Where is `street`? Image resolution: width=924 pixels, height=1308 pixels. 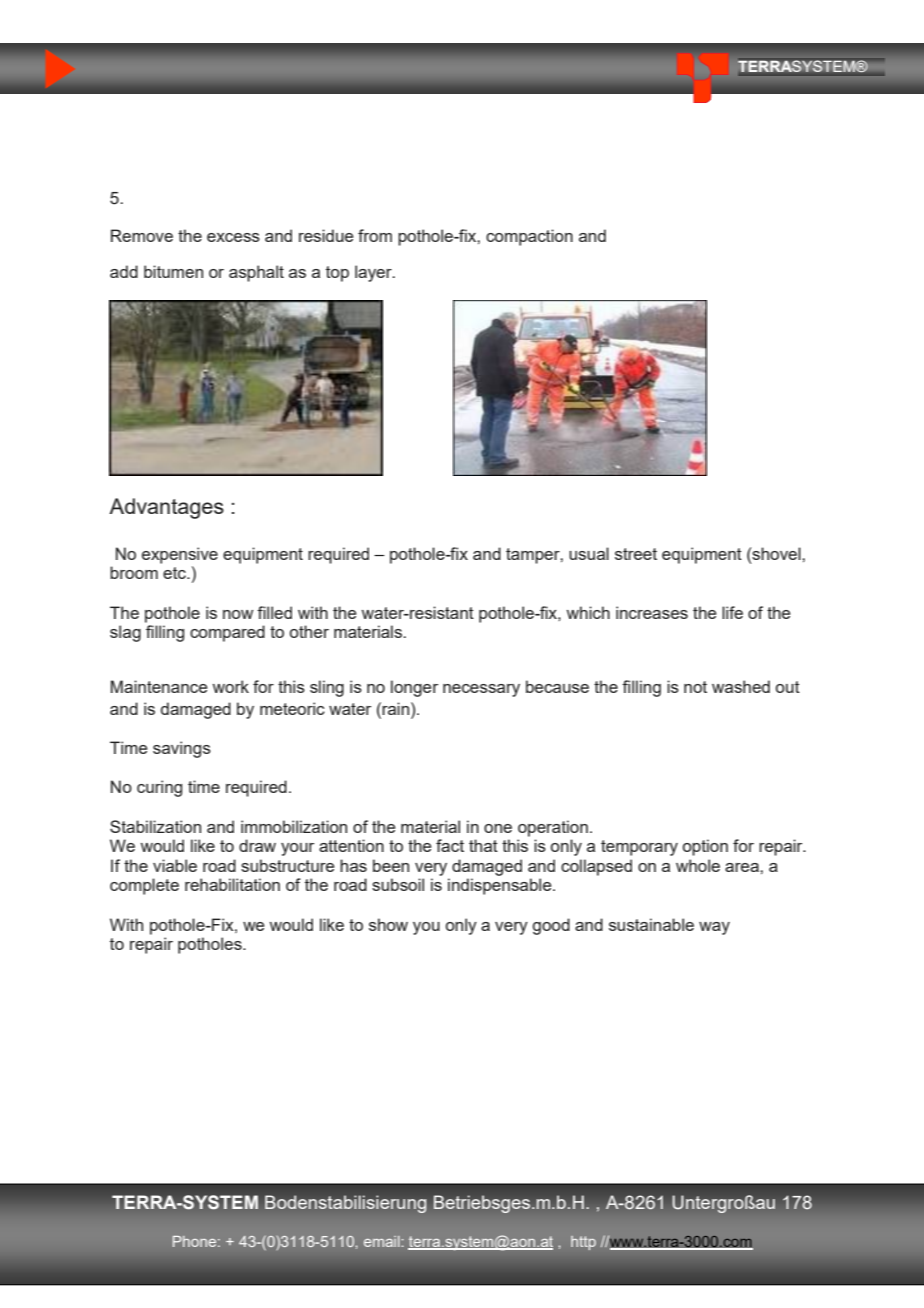 street is located at coordinates (636, 554).
